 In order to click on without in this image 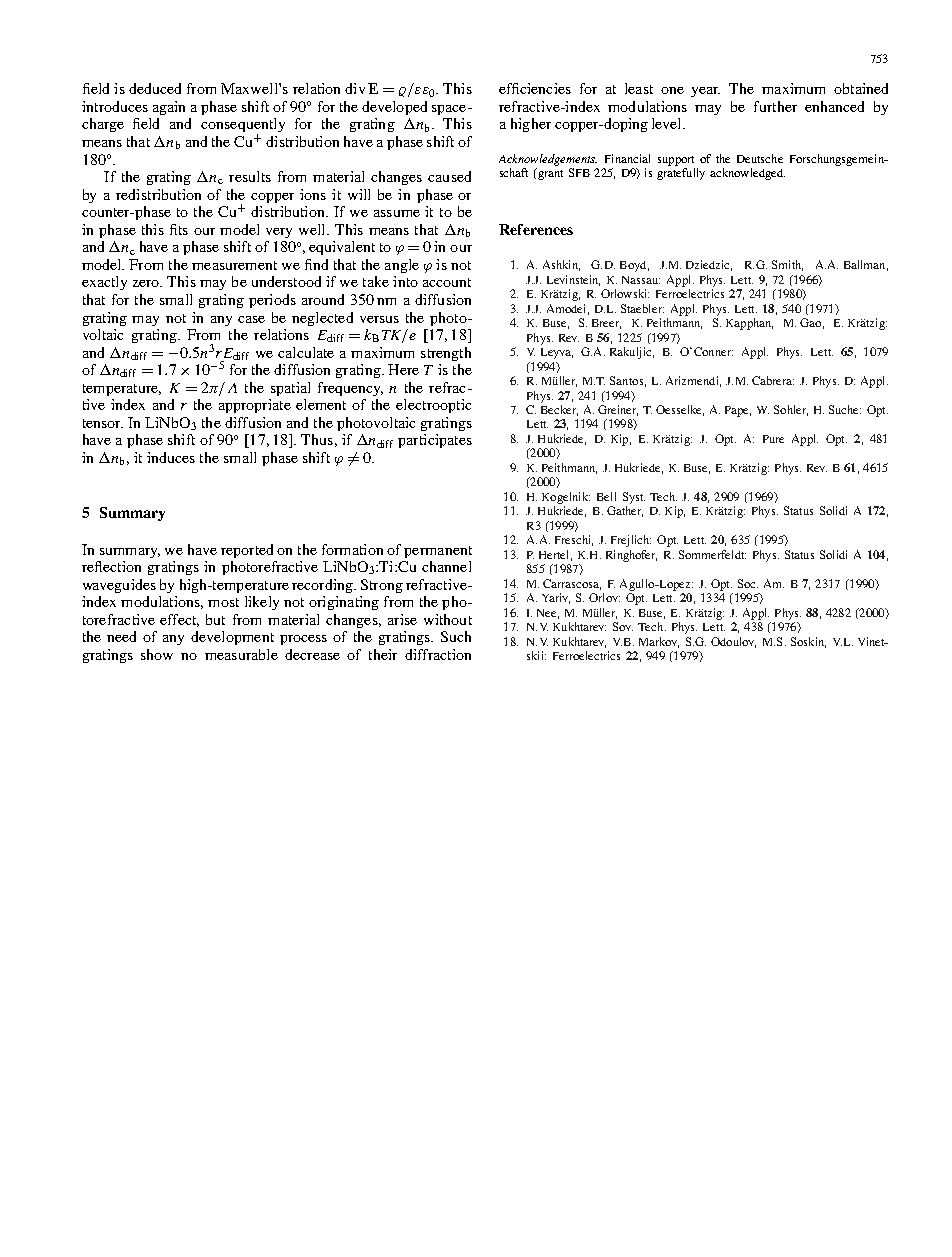, I will do `click(448, 619)`.
